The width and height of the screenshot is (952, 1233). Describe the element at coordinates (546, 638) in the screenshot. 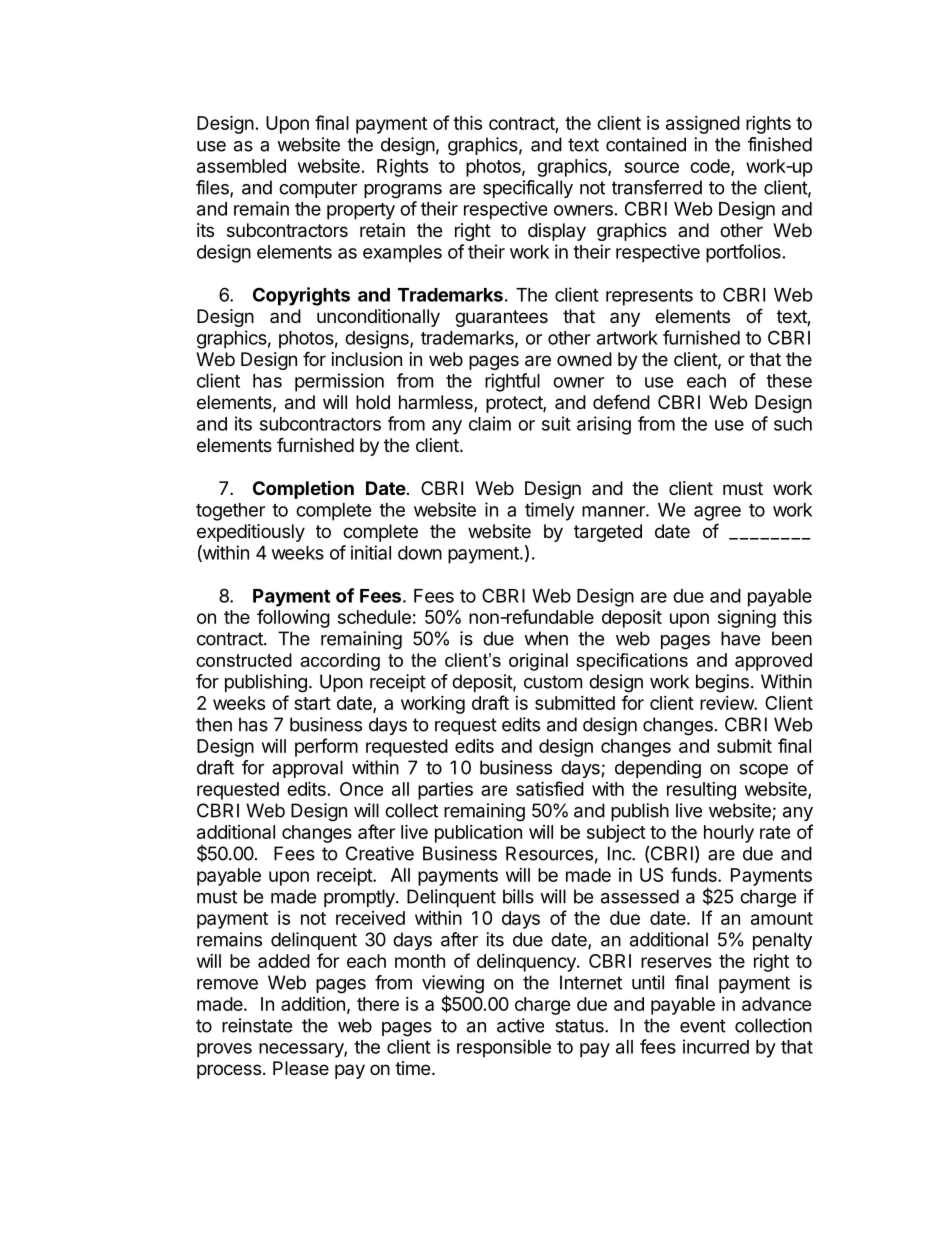

I see `when` at that location.
